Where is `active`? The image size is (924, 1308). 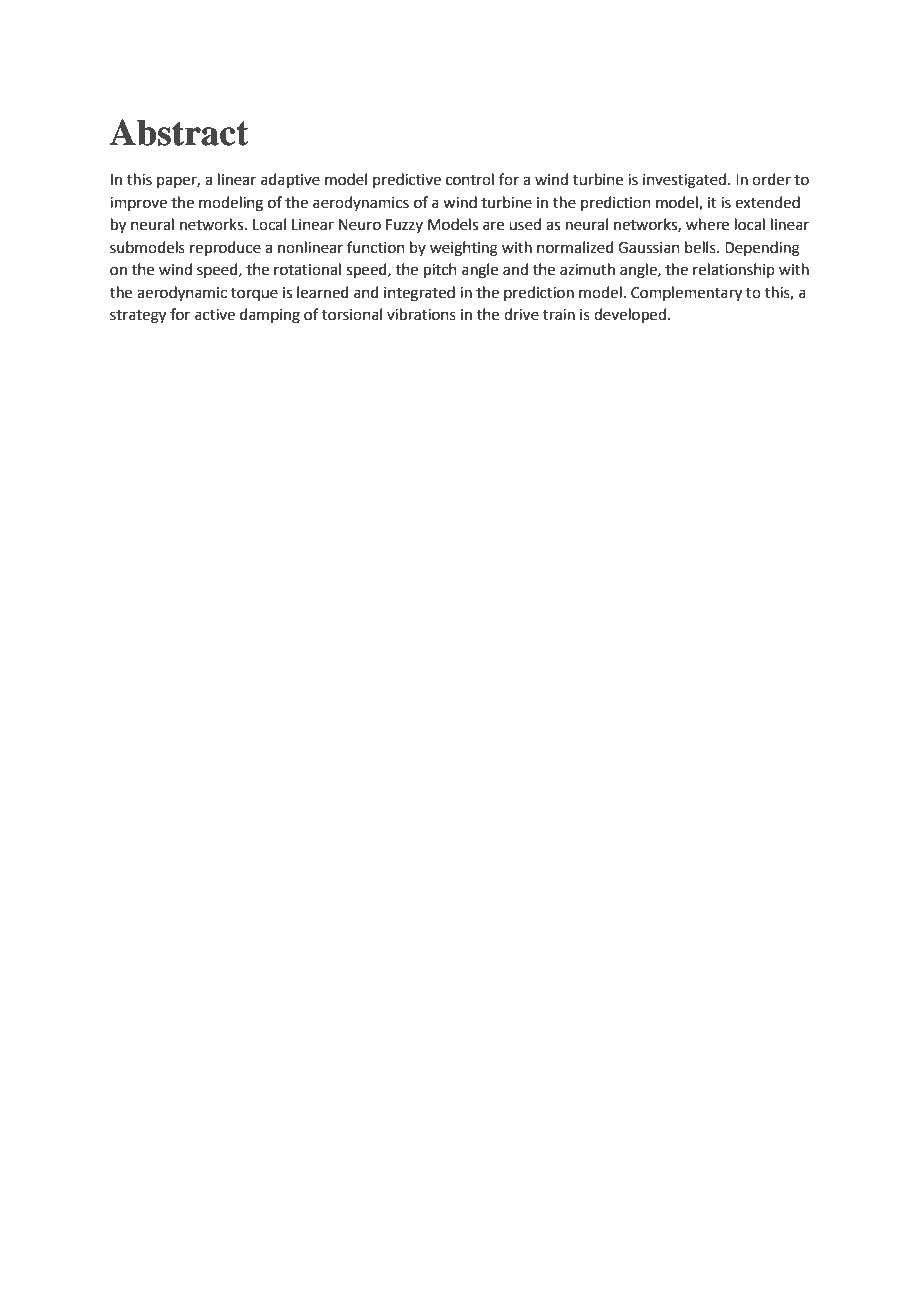 active is located at coordinates (215, 315).
